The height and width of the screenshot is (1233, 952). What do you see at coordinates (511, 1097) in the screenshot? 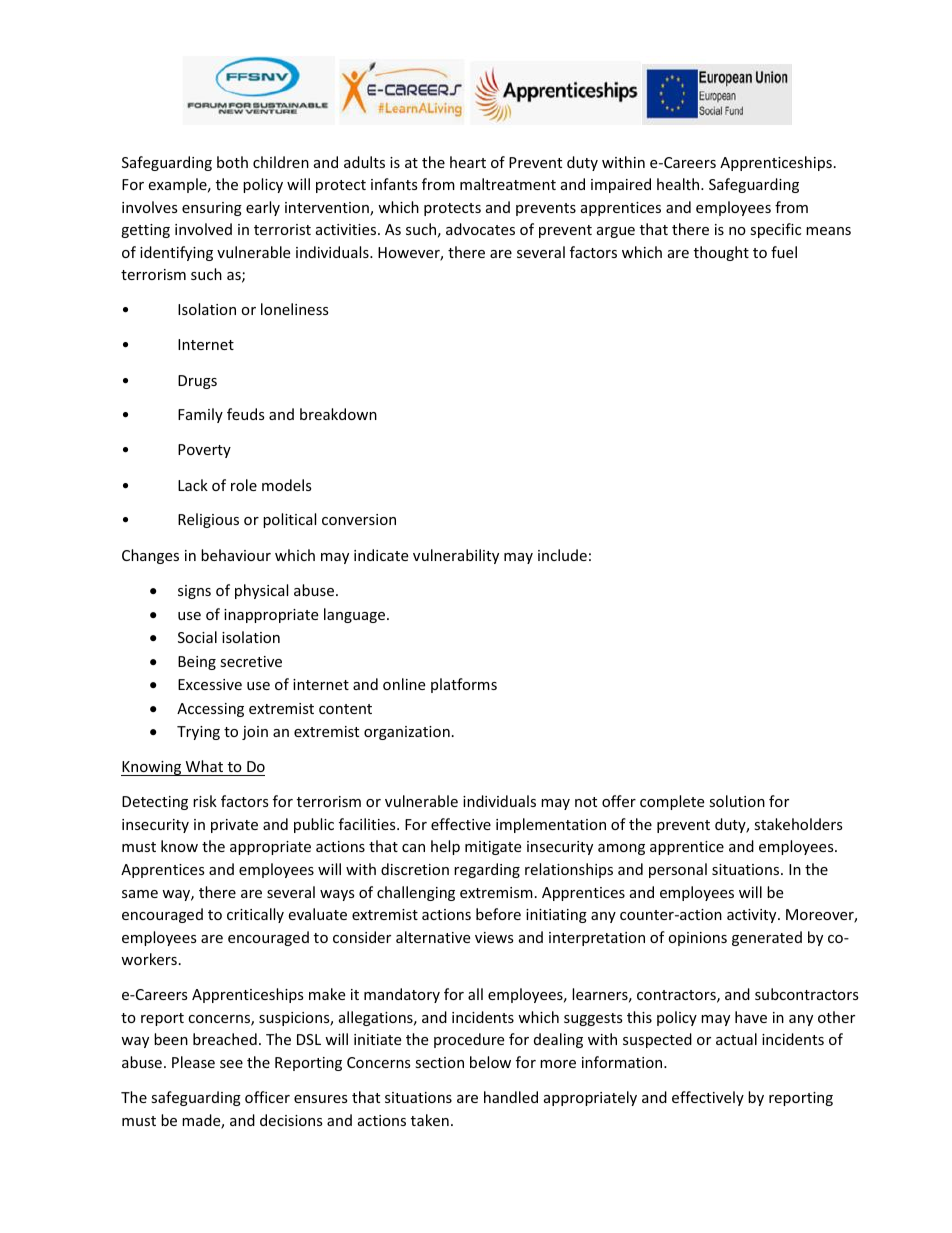
I see `handled` at bounding box center [511, 1097].
